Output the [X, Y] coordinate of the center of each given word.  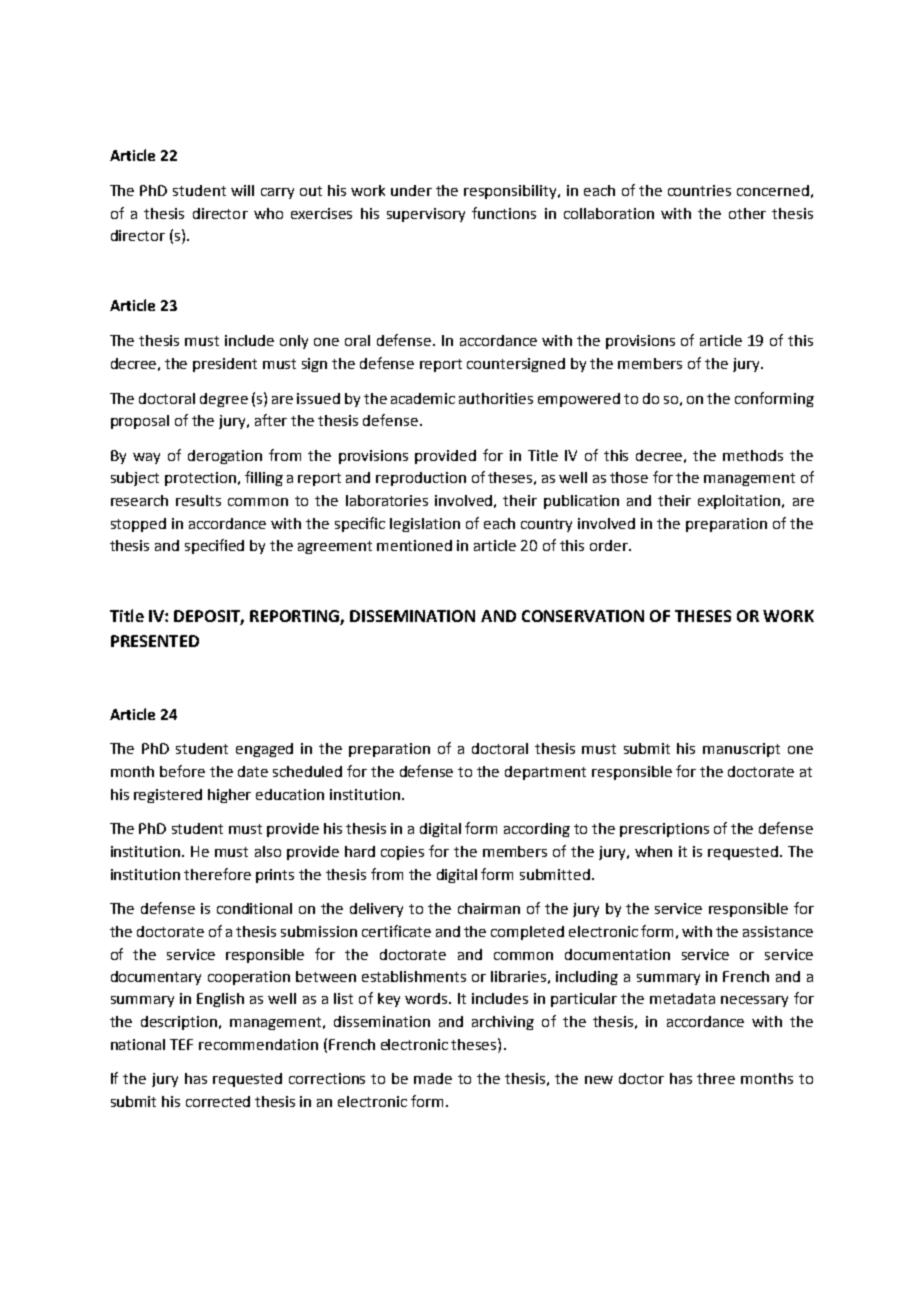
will [242, 190]
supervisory [426, 215]
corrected [218, 1101]
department [545, 773]
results [198, 500]
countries [699, 190]
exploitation [740, 502]
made [433, 1078]
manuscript [741, 750]
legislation [425, 525]
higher [229, 796]
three [716, 1078]
